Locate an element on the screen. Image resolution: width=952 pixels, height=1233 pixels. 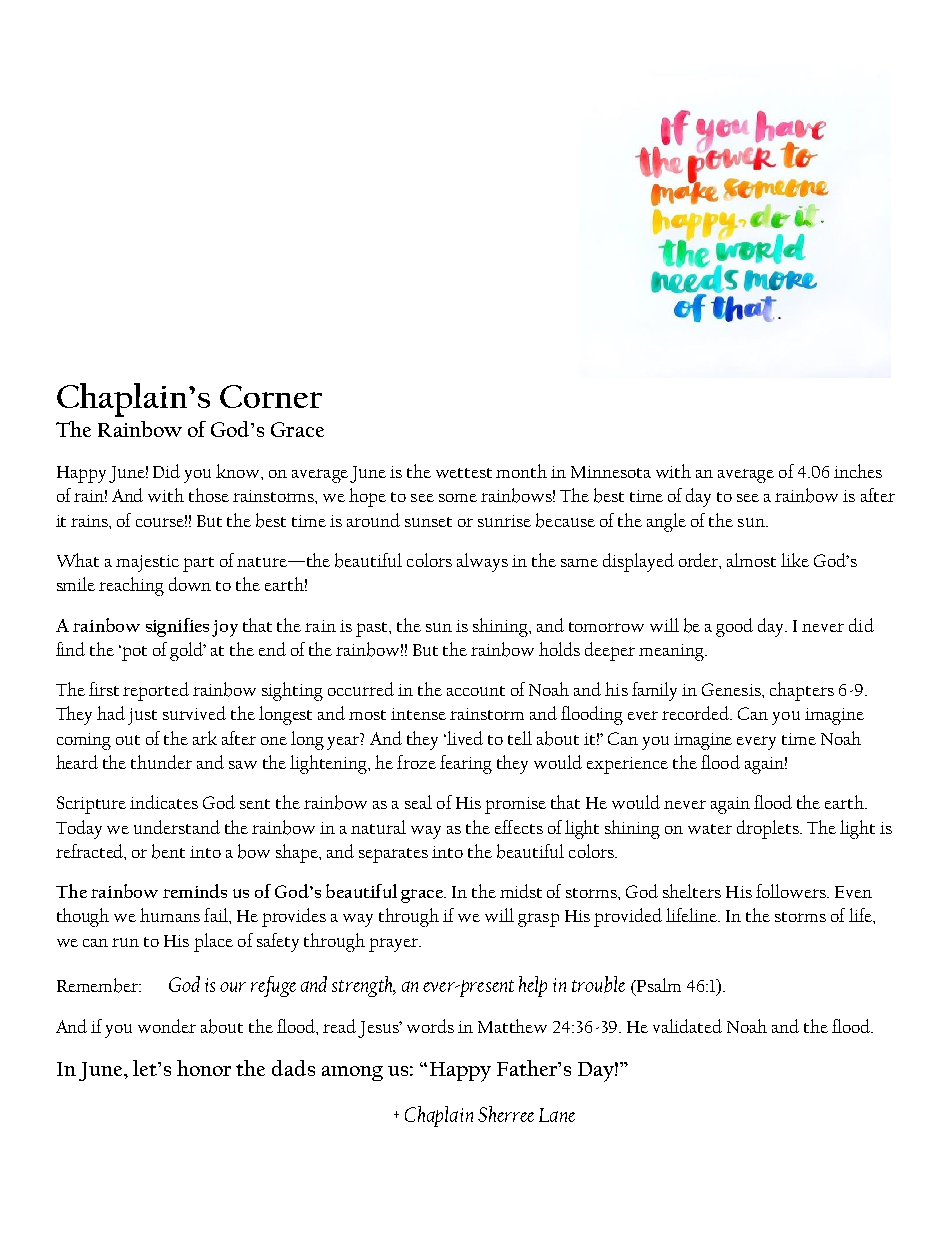
validated is located at coordinates (687, 1026).
